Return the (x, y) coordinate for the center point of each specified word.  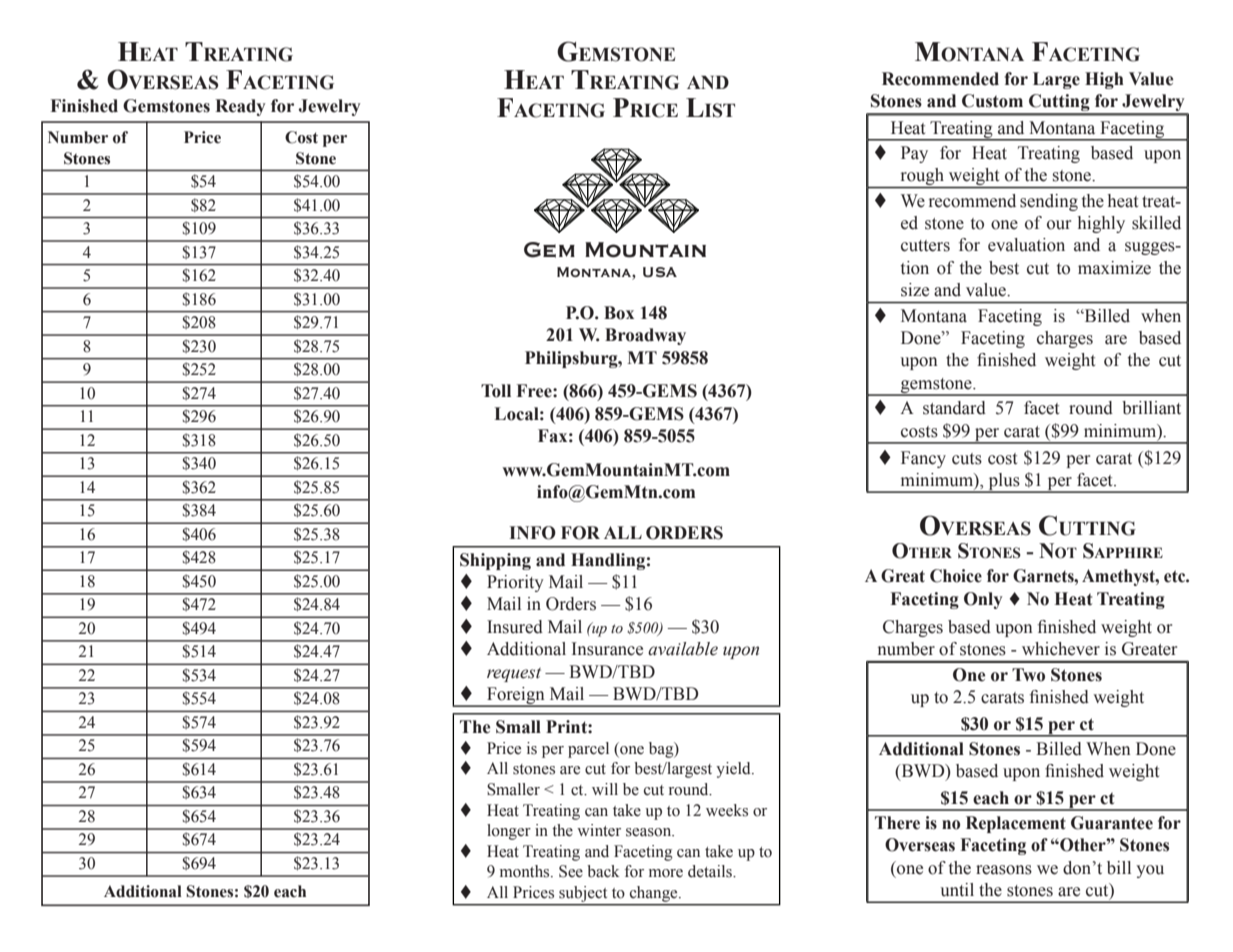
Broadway (645, 336)
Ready (240, 107)
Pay (914, 154)
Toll (496, 391)
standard (954, 408)
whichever (1061, 649)
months (526, 871)
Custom (992, 101)
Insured (515, 627)
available (683, 649)
